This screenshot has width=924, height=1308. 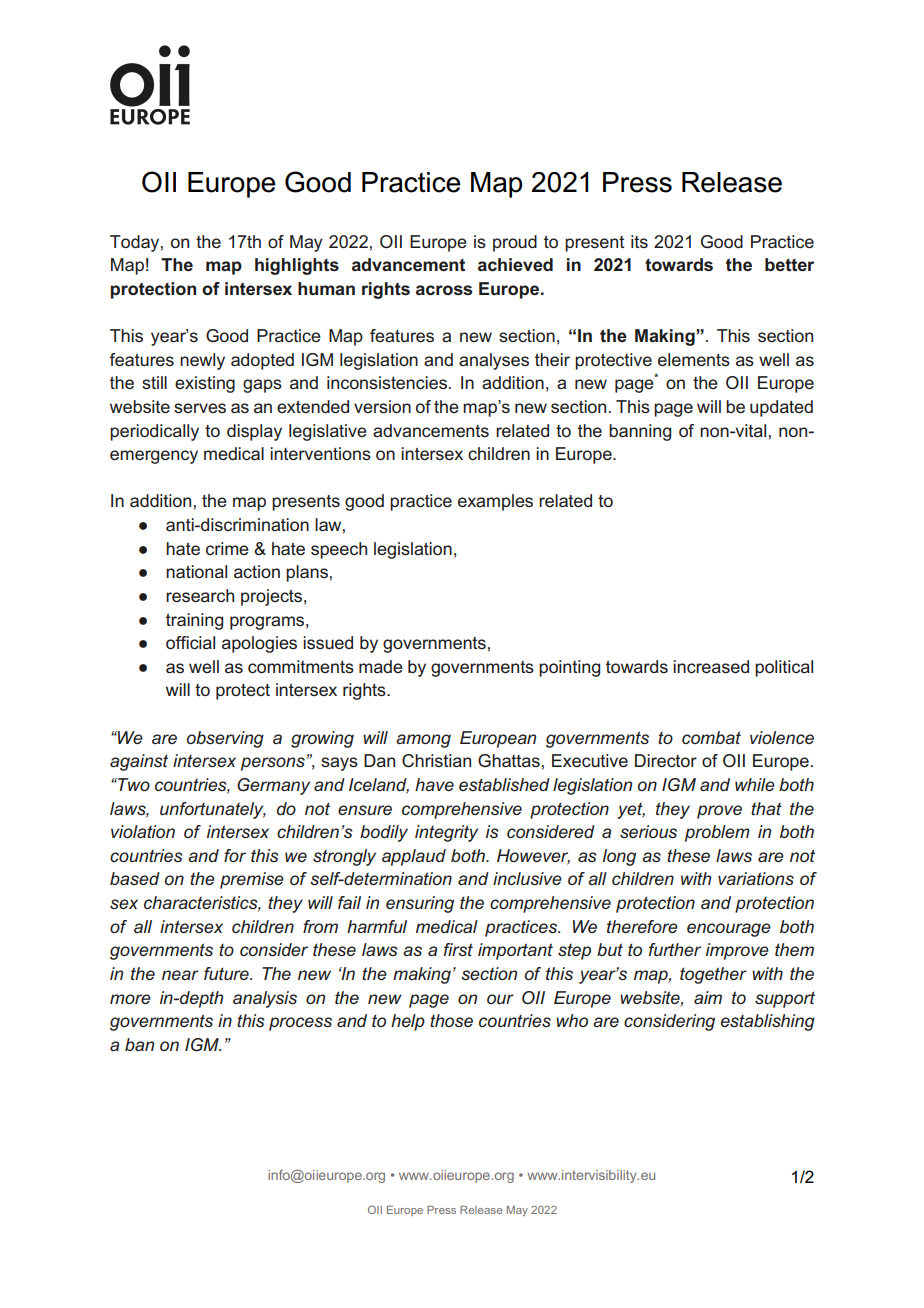 What do you see at coordinates (297, 266) in the screenshot?
I see `highlights` at bounding box center [297, 266].
